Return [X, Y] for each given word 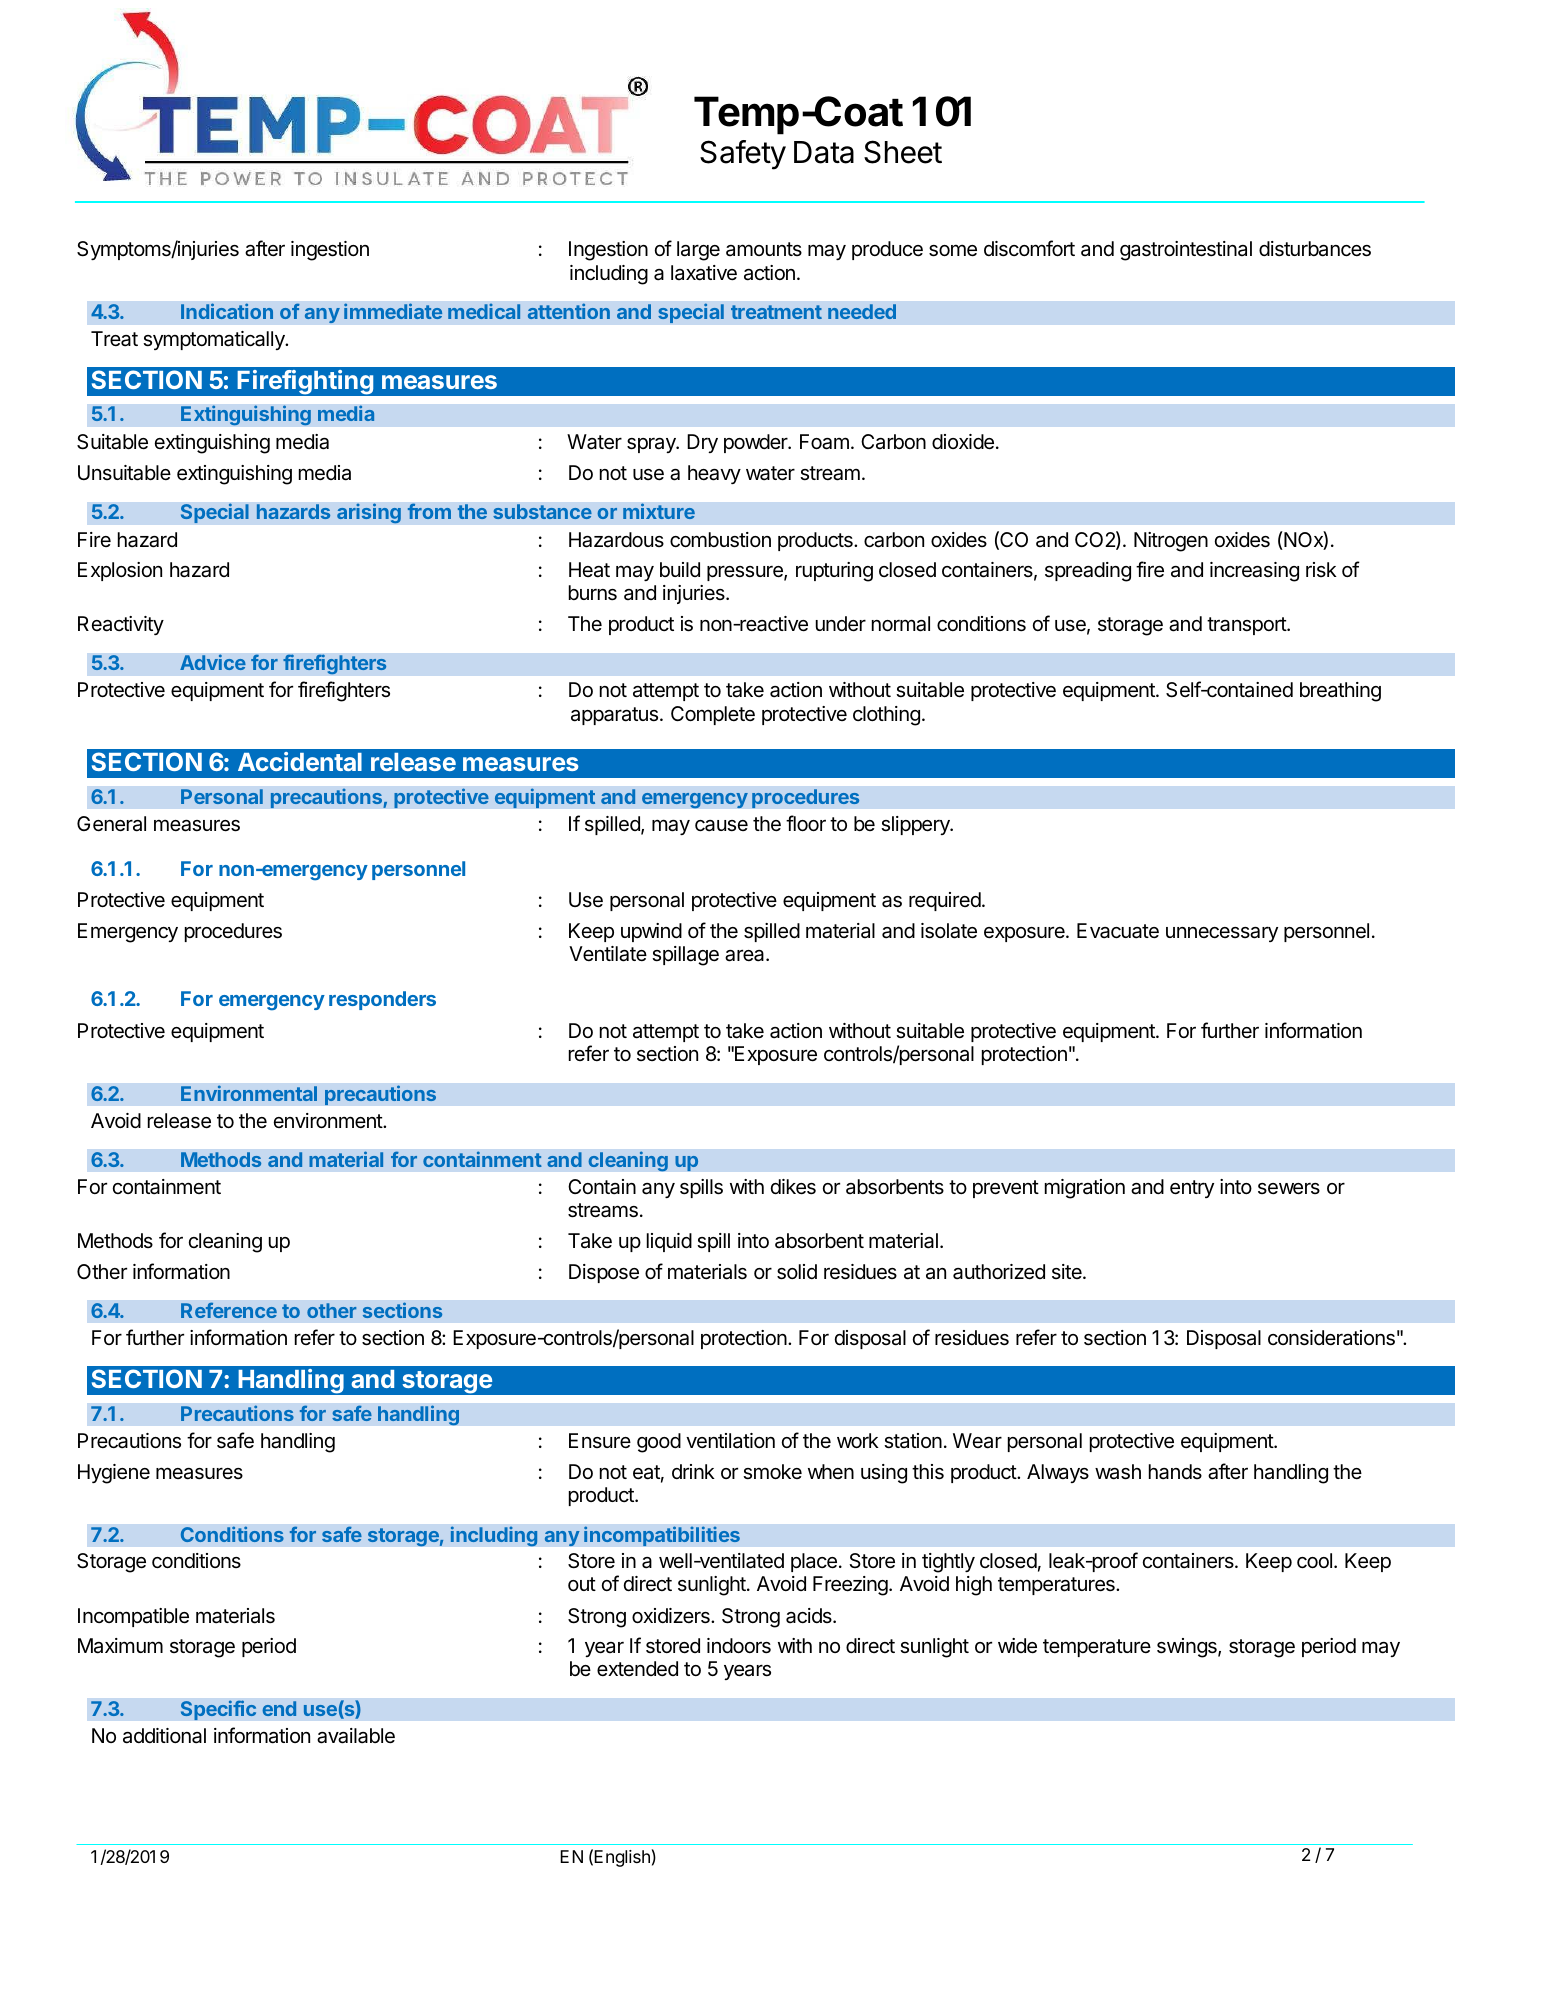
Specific [218, 1710]
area [746, 955]
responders [382, 1000]
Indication [227, 311]
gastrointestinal [1186, 251]
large [698, 251]
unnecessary [1222, 934]
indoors [739, 1646]
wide [1017, 1646]
